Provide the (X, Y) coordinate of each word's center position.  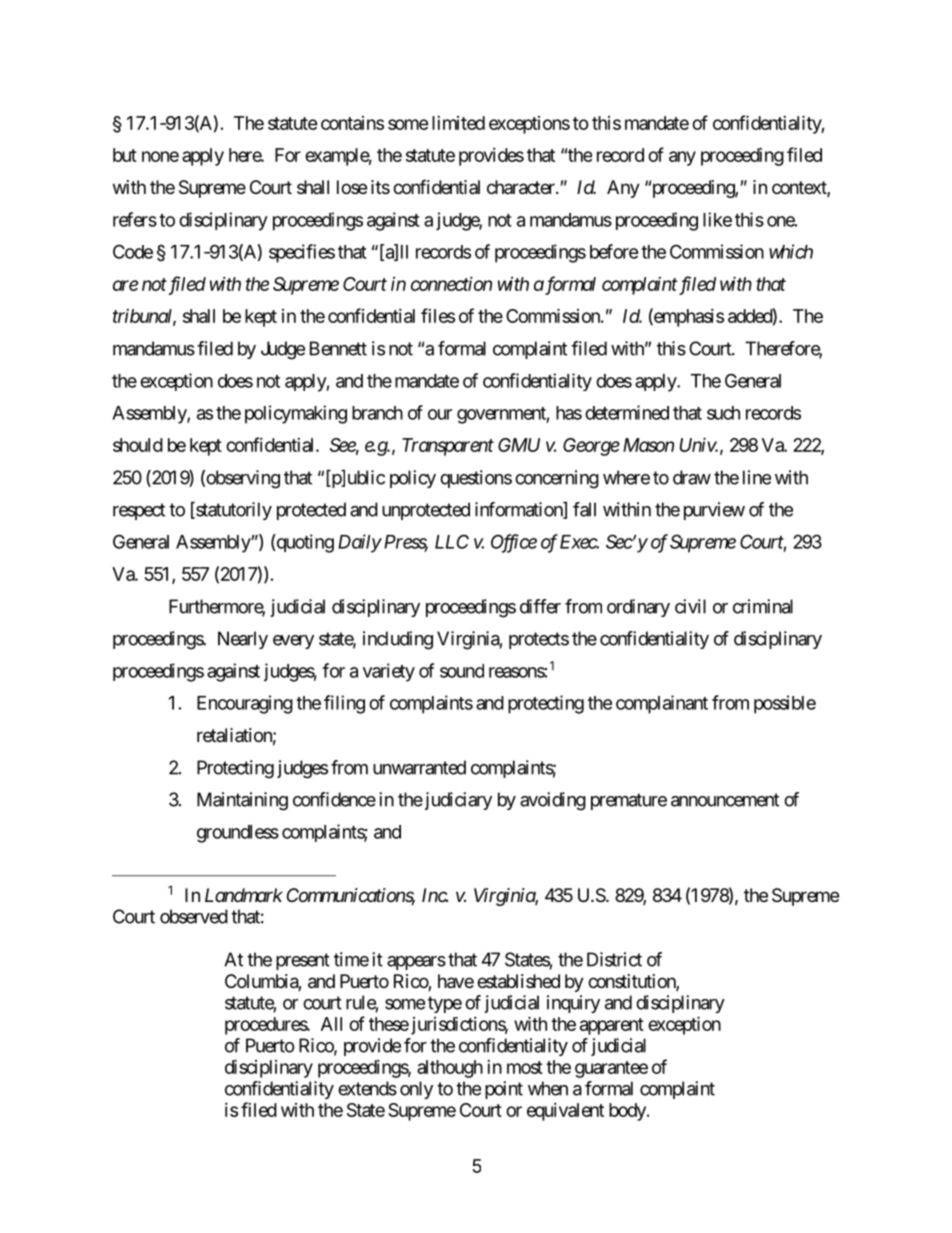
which (791, 251)
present (303, 961)
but (125, 155)
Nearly (243, 640)
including (398, 640)
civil (690, 606)
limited (458, 123)
